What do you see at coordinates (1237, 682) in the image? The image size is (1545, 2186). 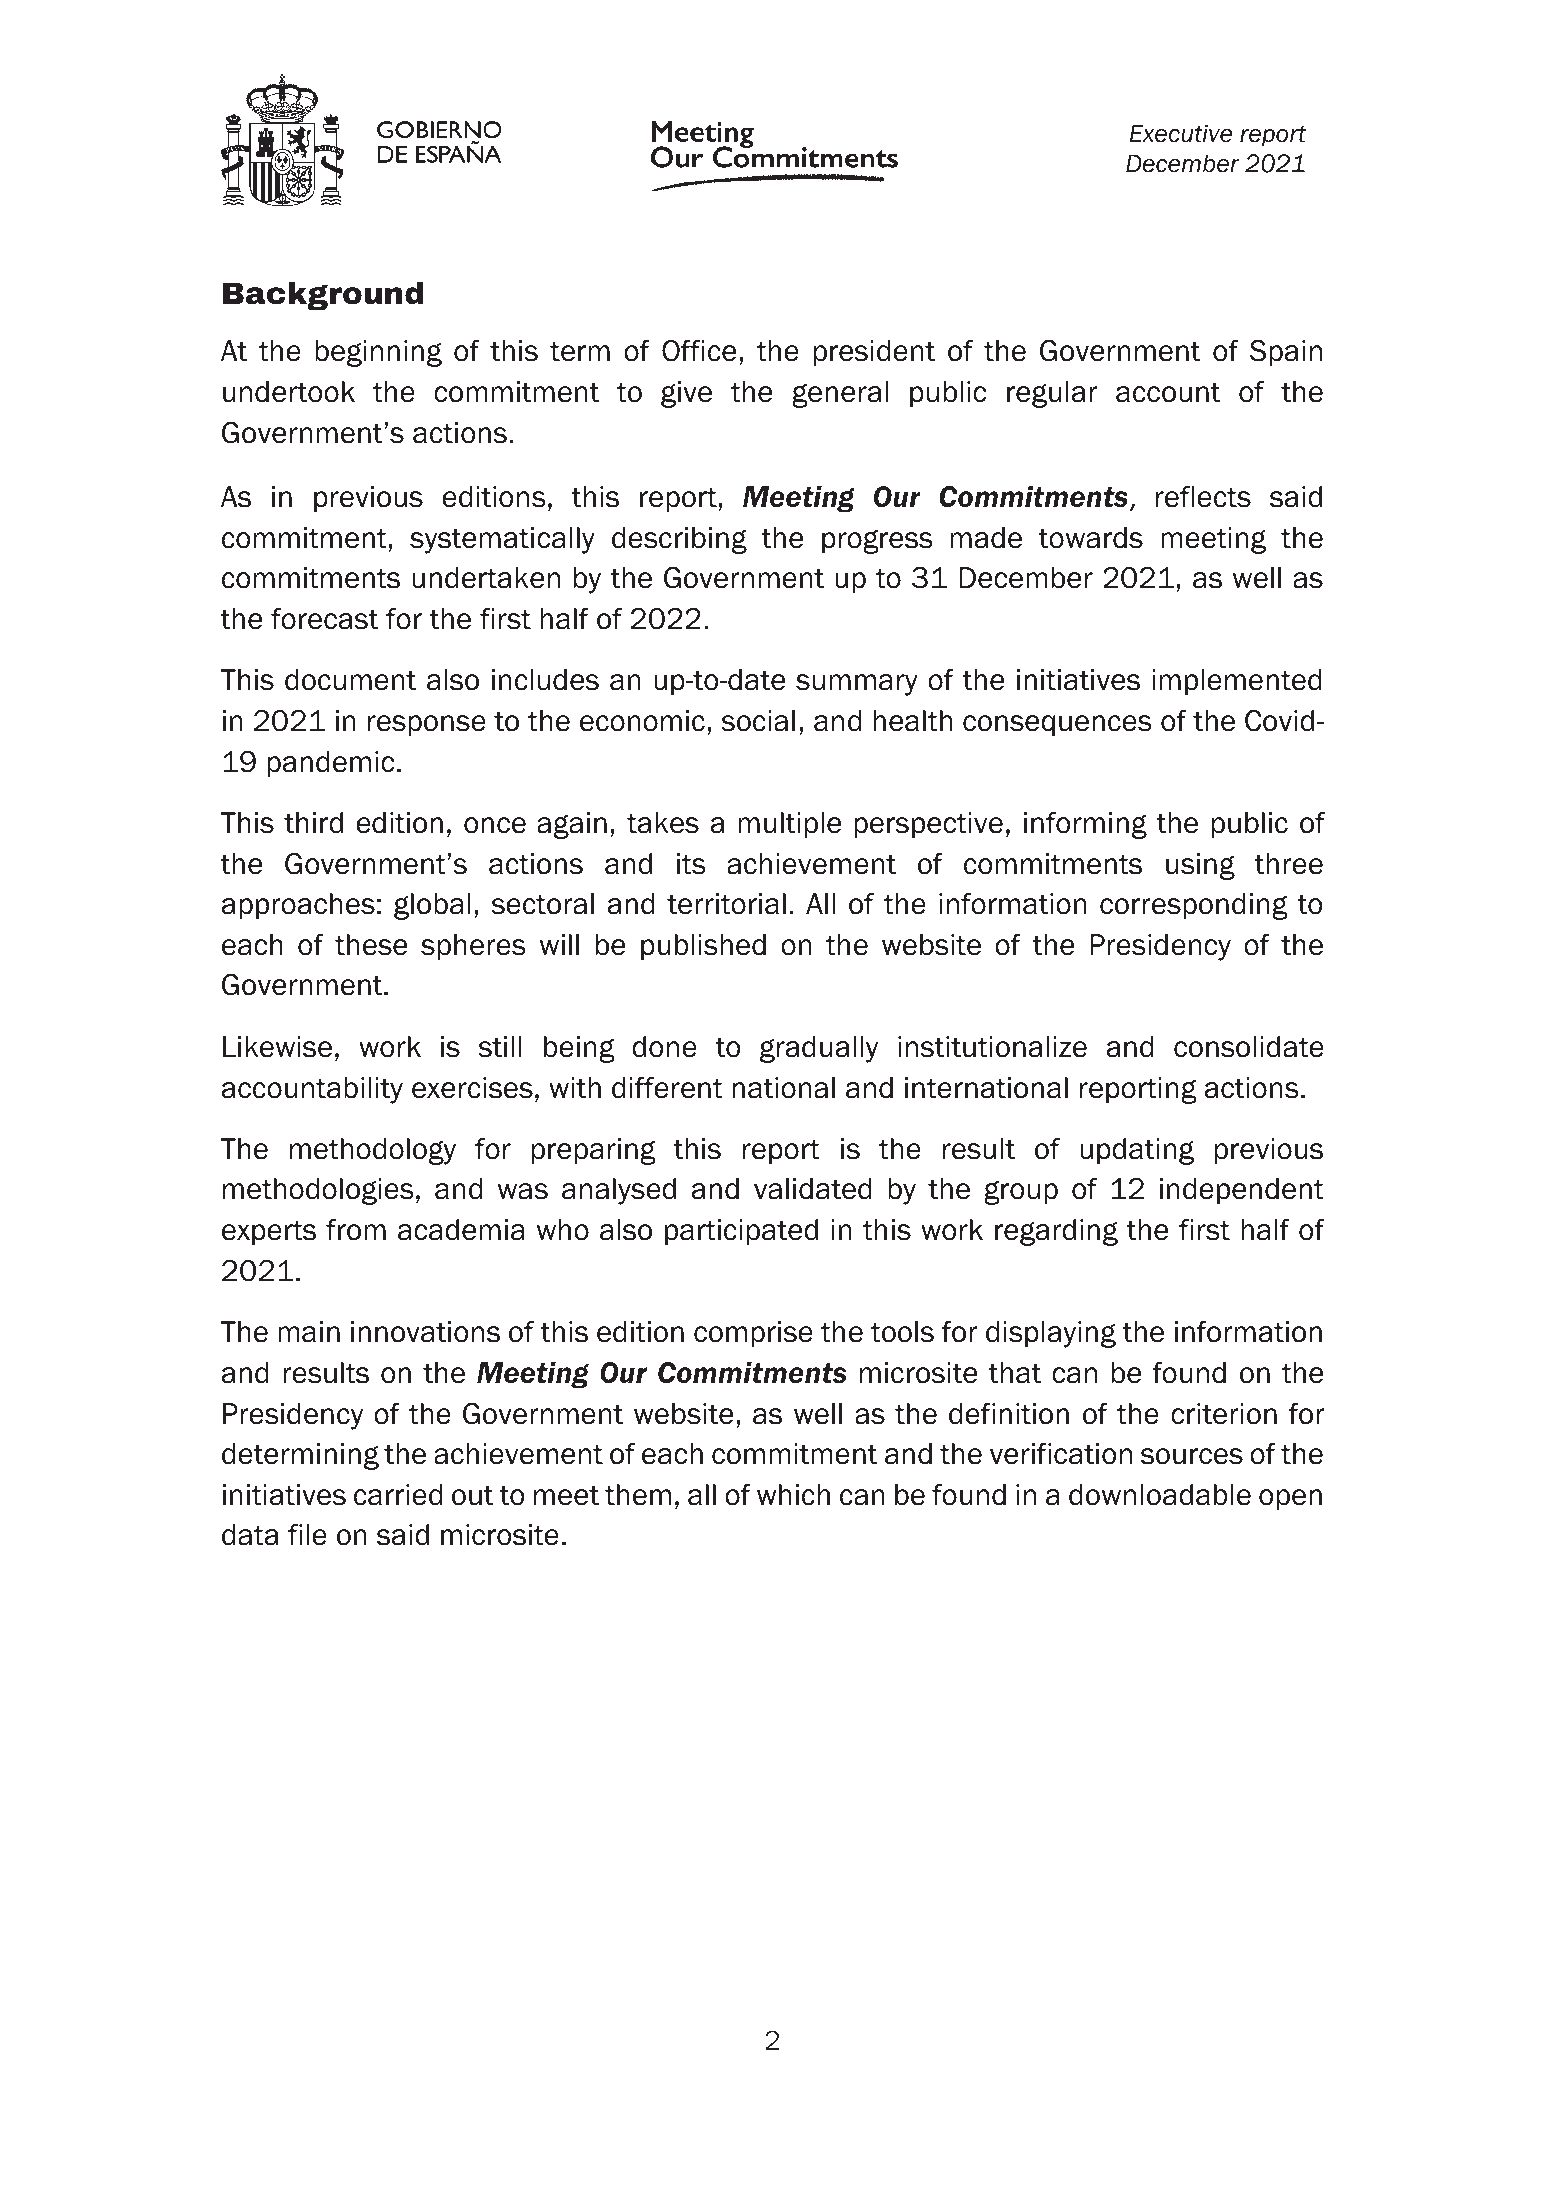 I see `implemented` at bounding box center [1237, 682].
